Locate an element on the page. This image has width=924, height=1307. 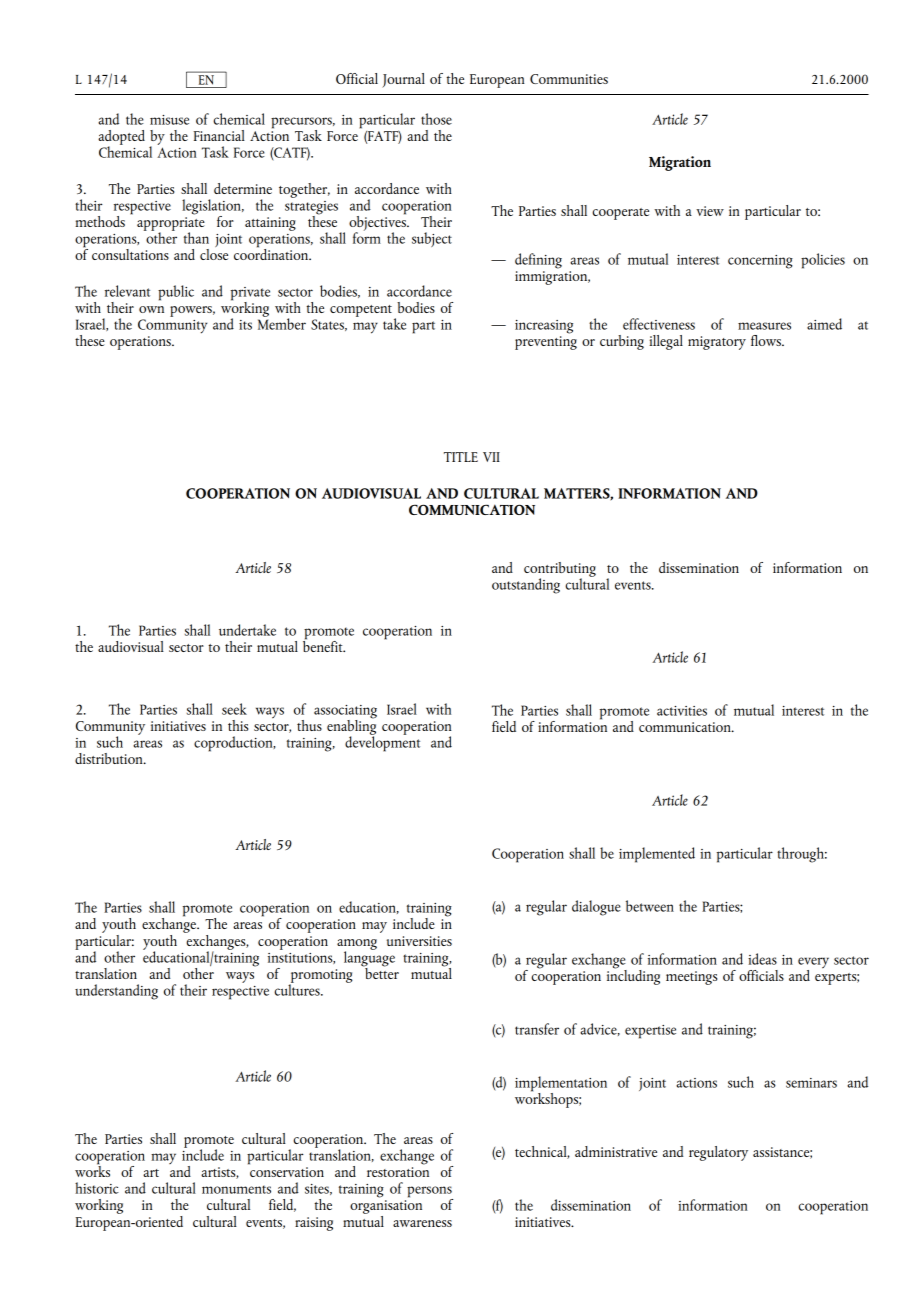
development is located at coordinates (382, 743).
